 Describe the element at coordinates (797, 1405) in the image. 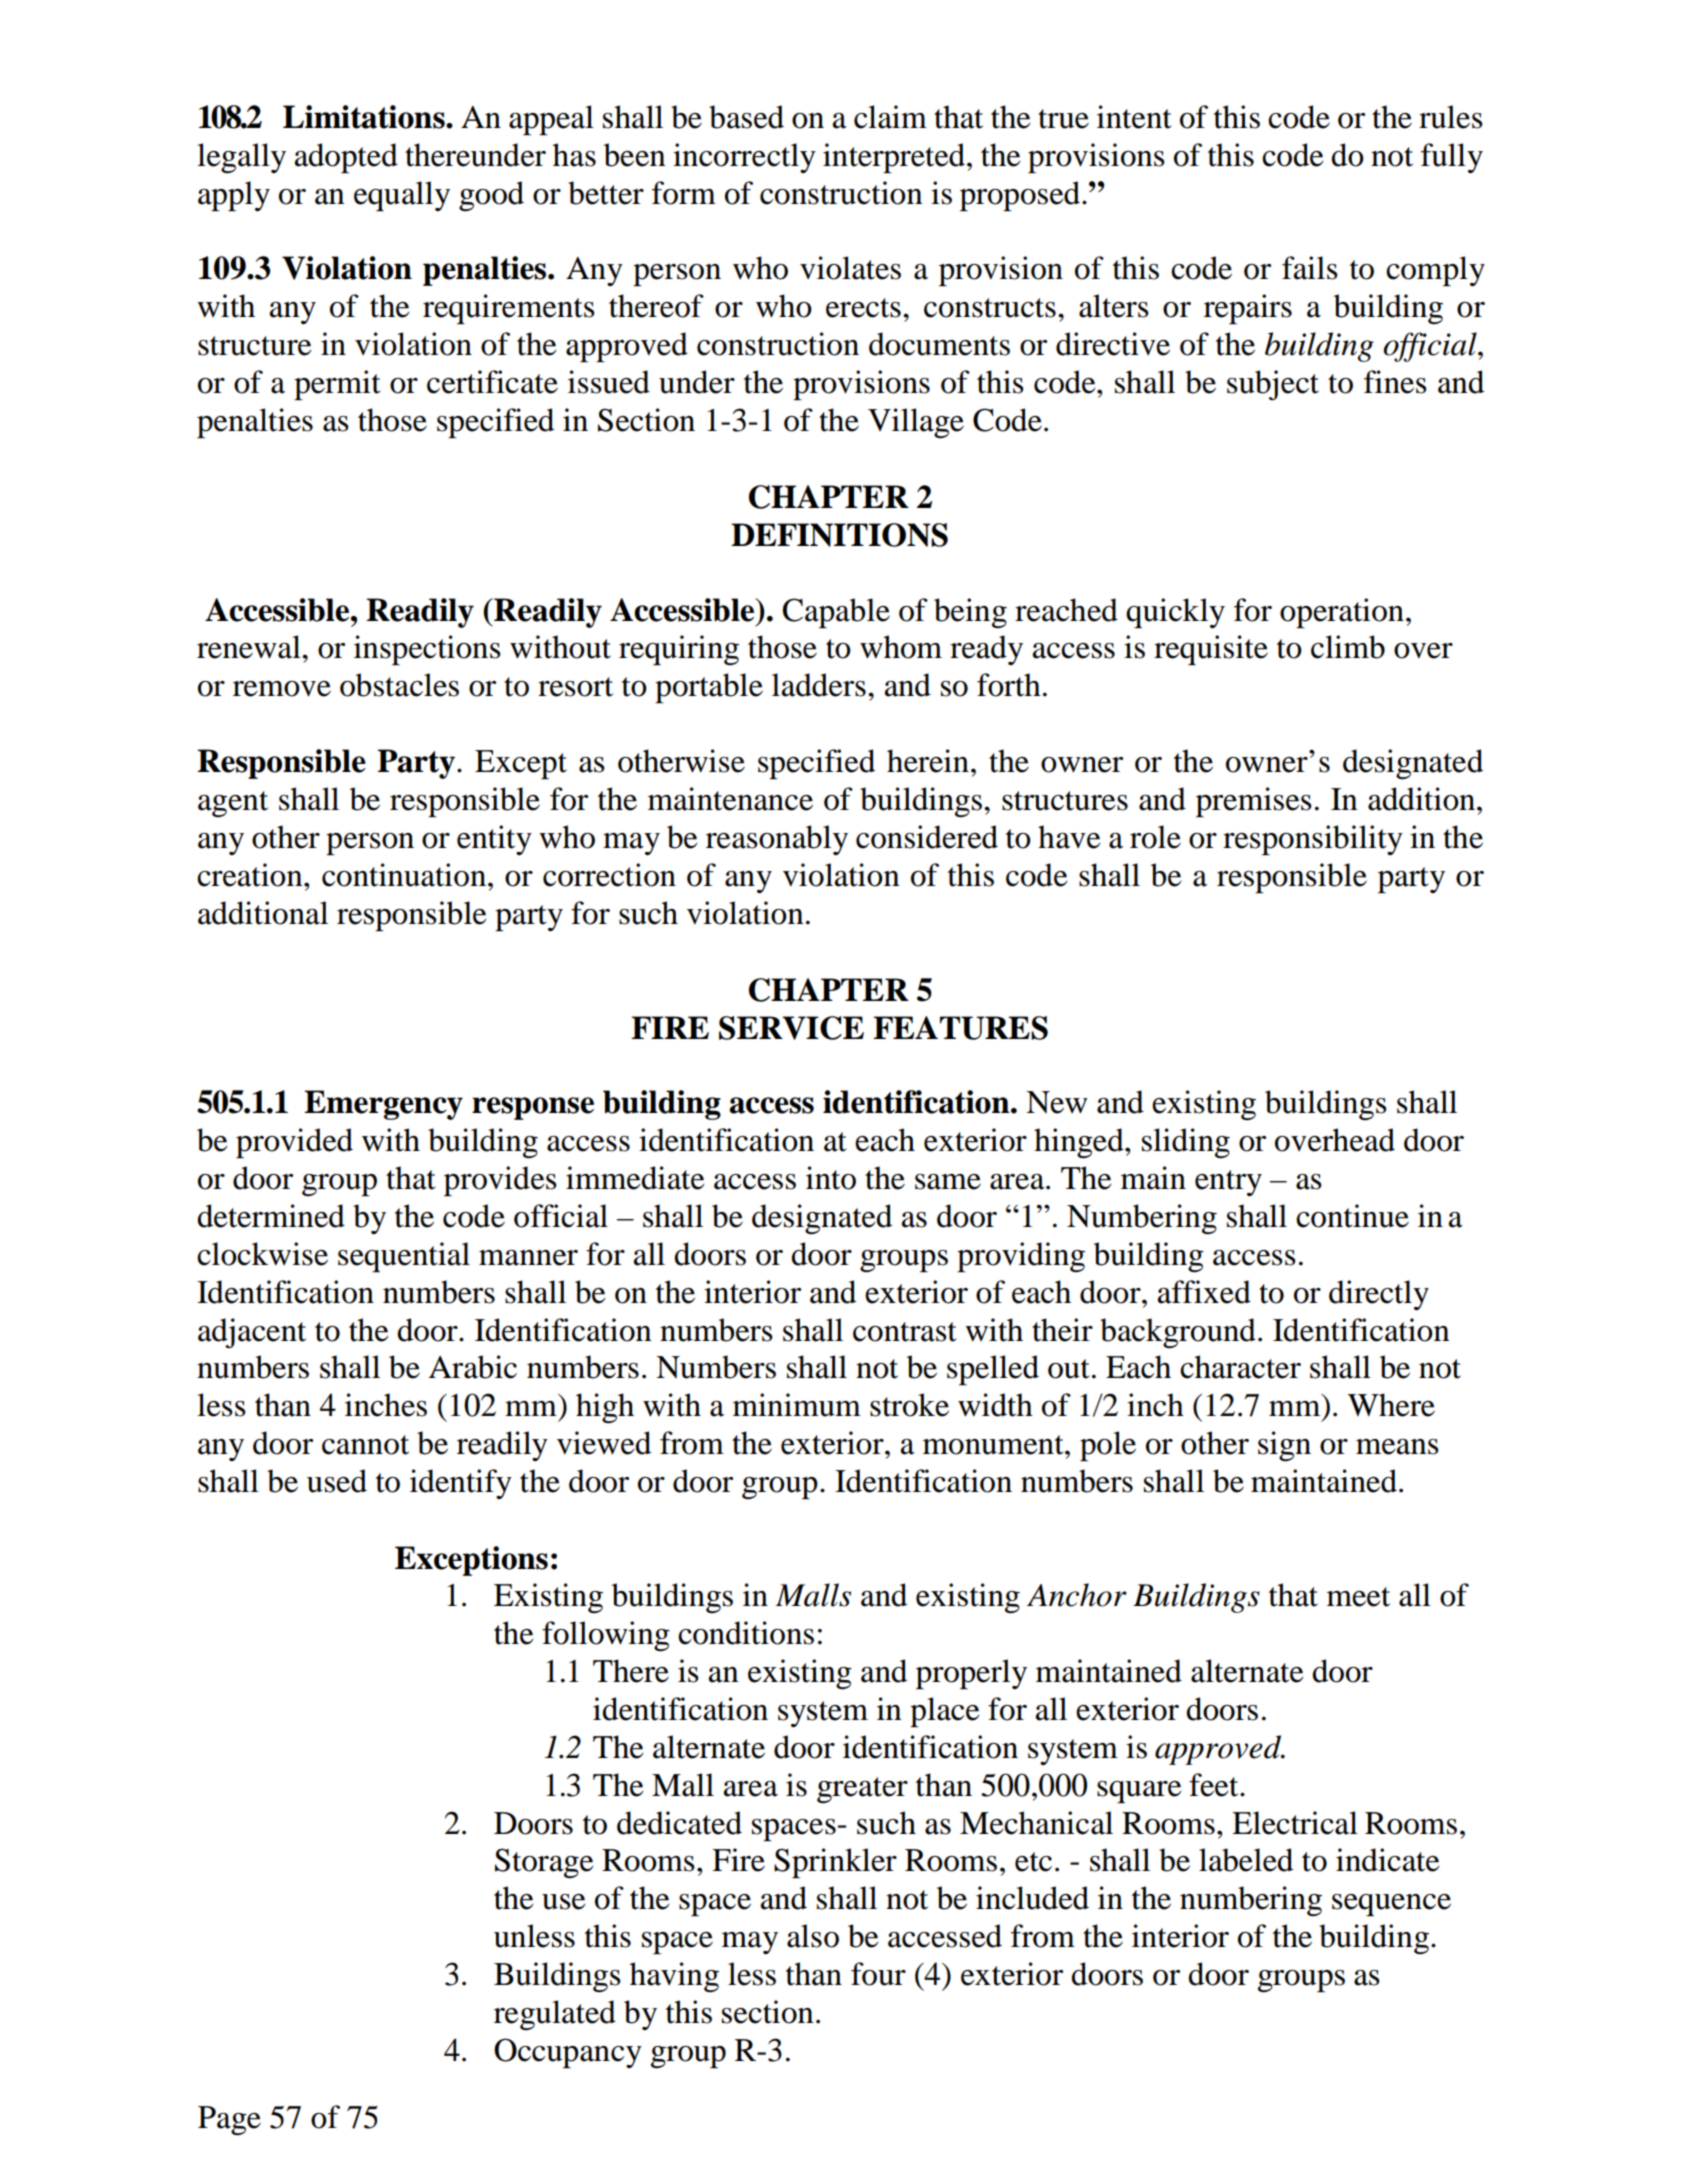

I see `minimum` at that location.
